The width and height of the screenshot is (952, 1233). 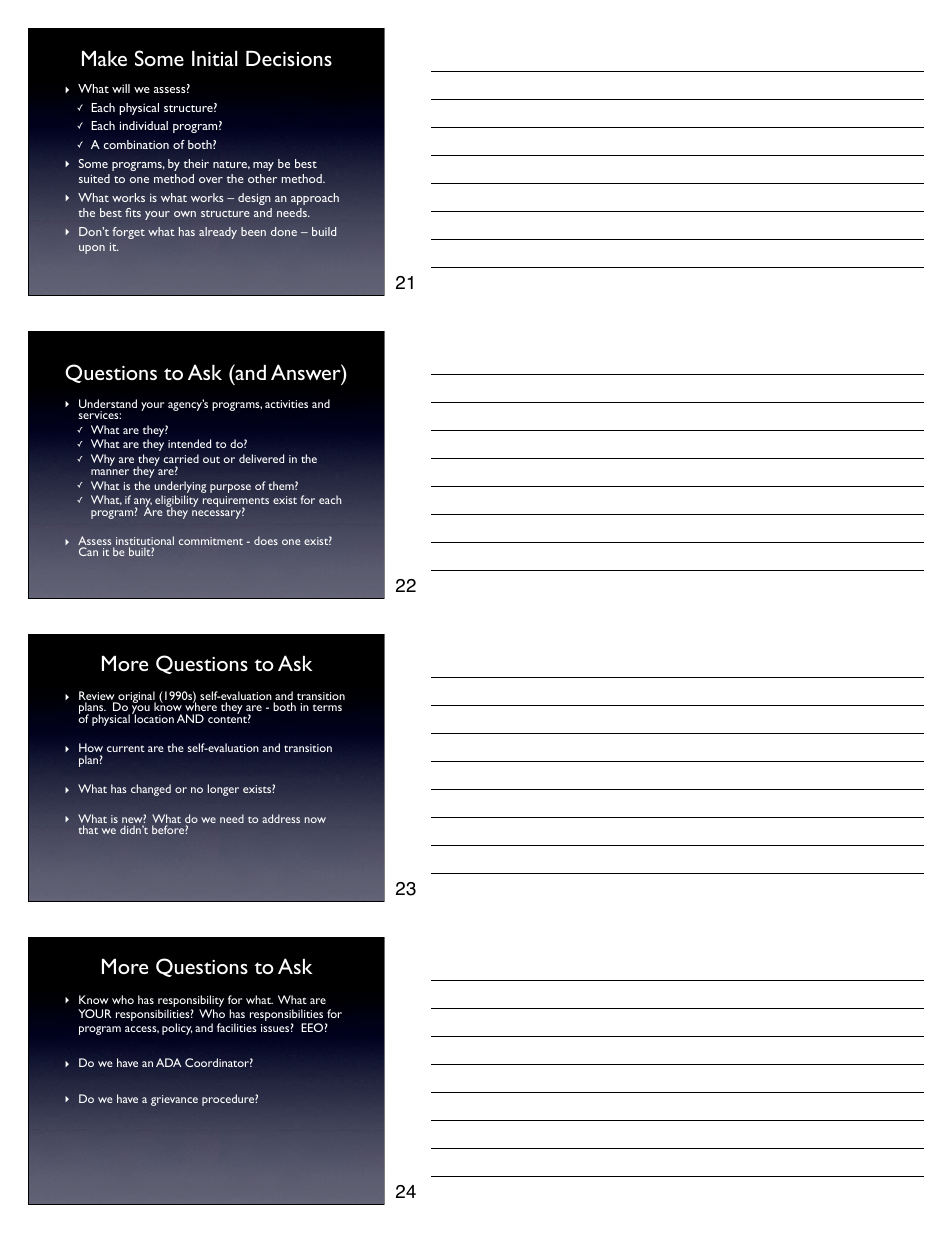 What do you see at coordinates (266, 540) in the screenshot?
I see `does` at bounding box center [266, 540].
